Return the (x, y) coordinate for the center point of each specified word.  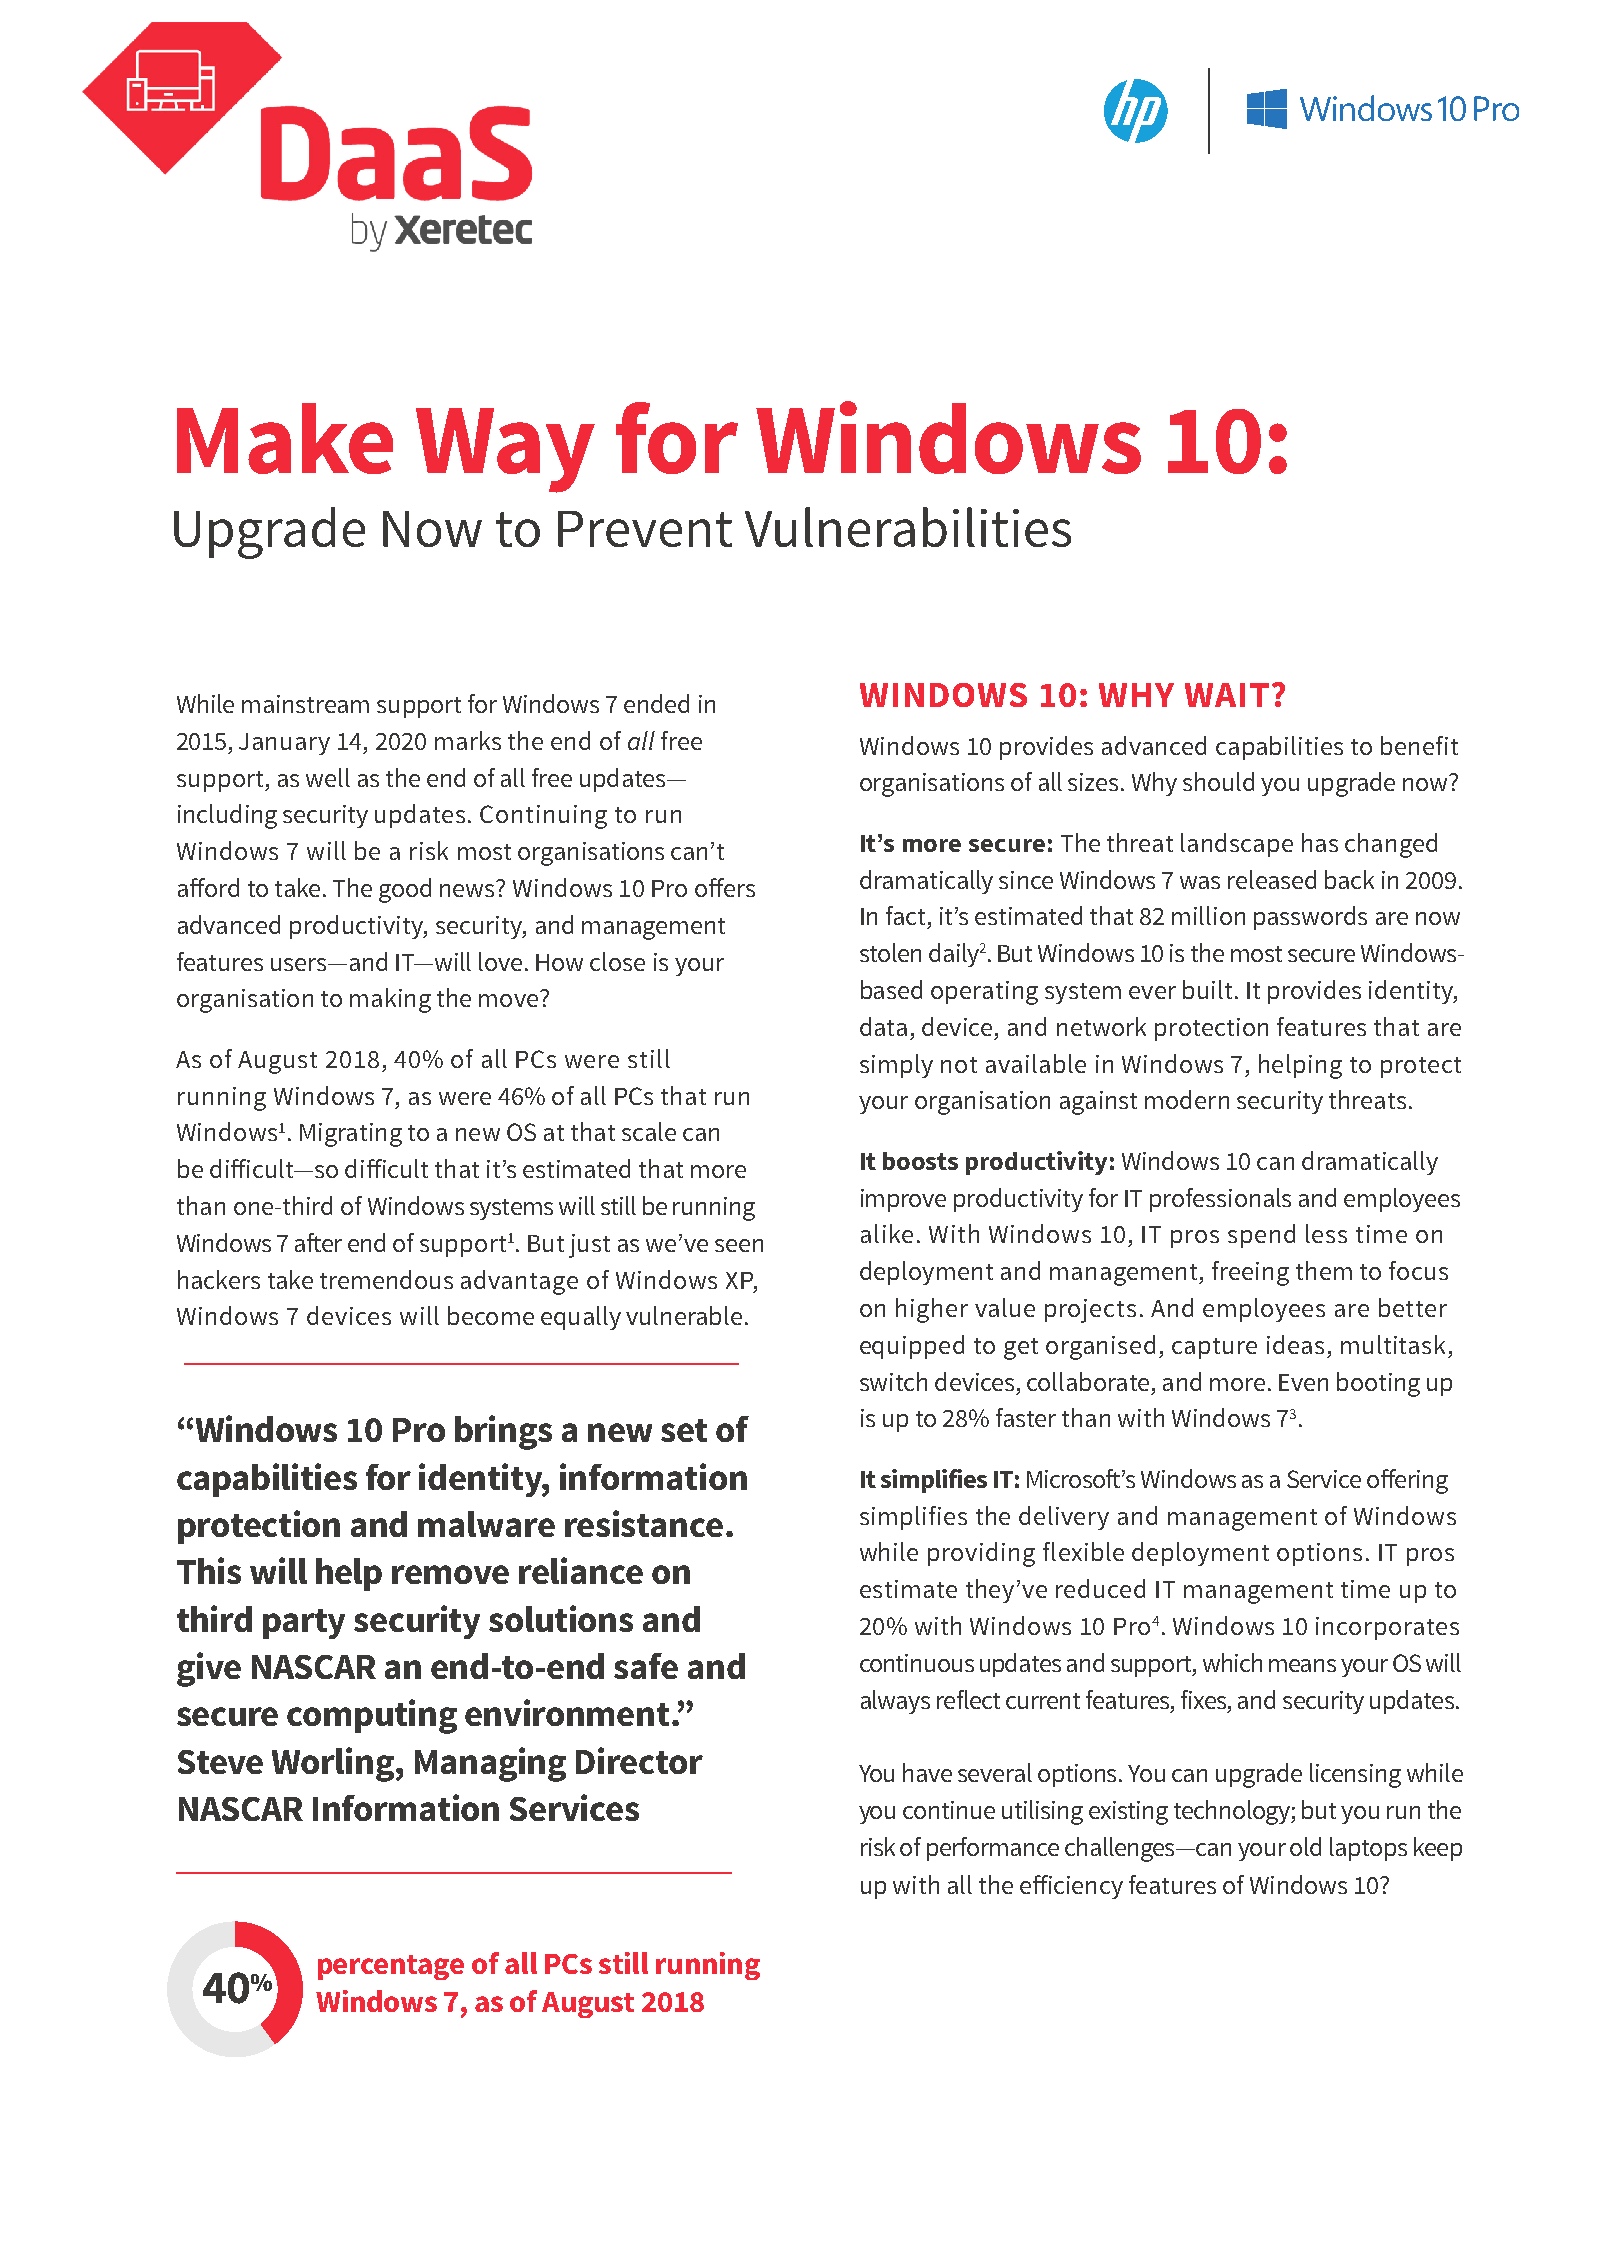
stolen (890, 952)
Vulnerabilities (908, 527)
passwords (1310, 918)
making (390, 1000)
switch (893, 1381)
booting (1378, 1384)
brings (503, 1432)
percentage (391, 1967)
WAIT (1227, 695)
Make (285, 438)
